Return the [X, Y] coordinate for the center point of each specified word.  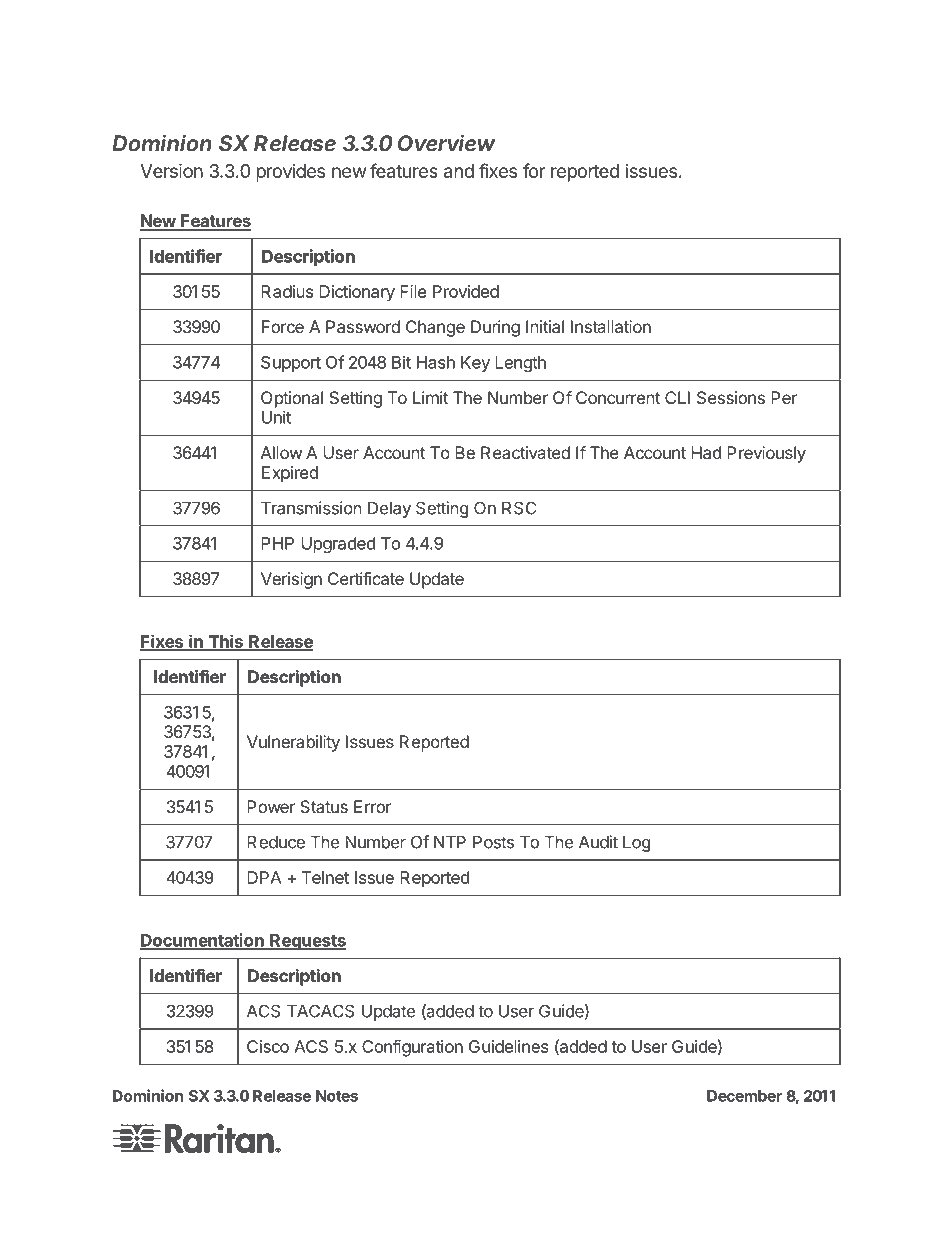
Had [706, 452]
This [225, 642]
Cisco [268, 1046]
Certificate [366, 578]
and [459, 171]
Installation [611, 326]
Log [636, 844]
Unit [276, 417]
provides [290, 173]
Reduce [276, 842]
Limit [430, 397]
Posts [493, 842]
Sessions [731, 397]
